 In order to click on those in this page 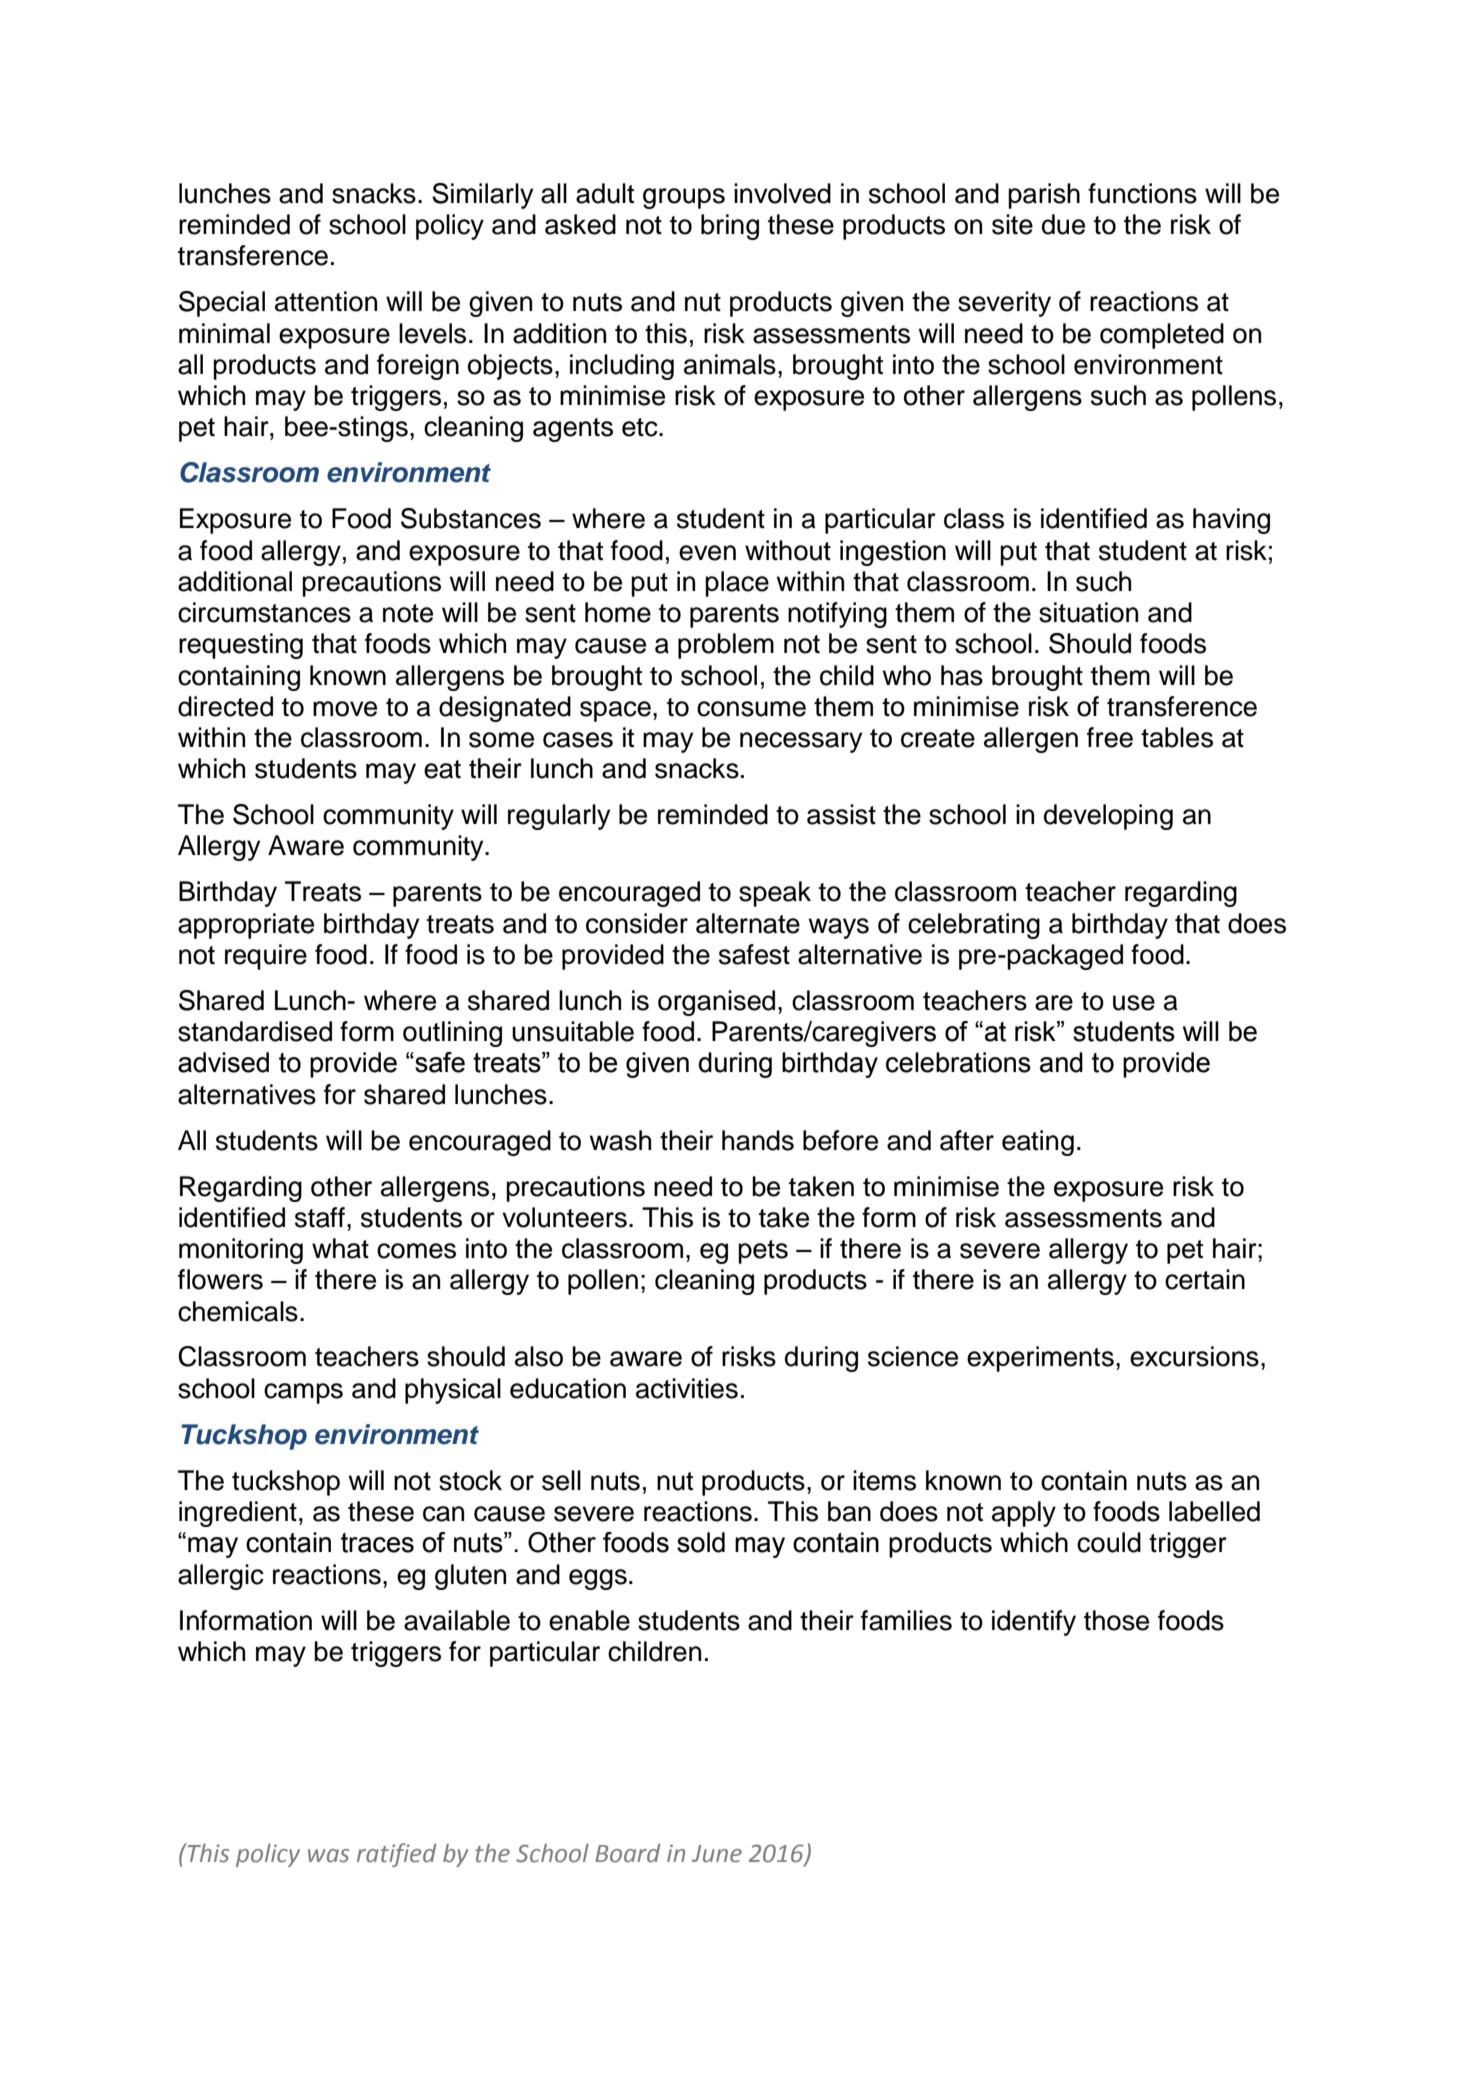, I will do `click(1116, 1620)`.
